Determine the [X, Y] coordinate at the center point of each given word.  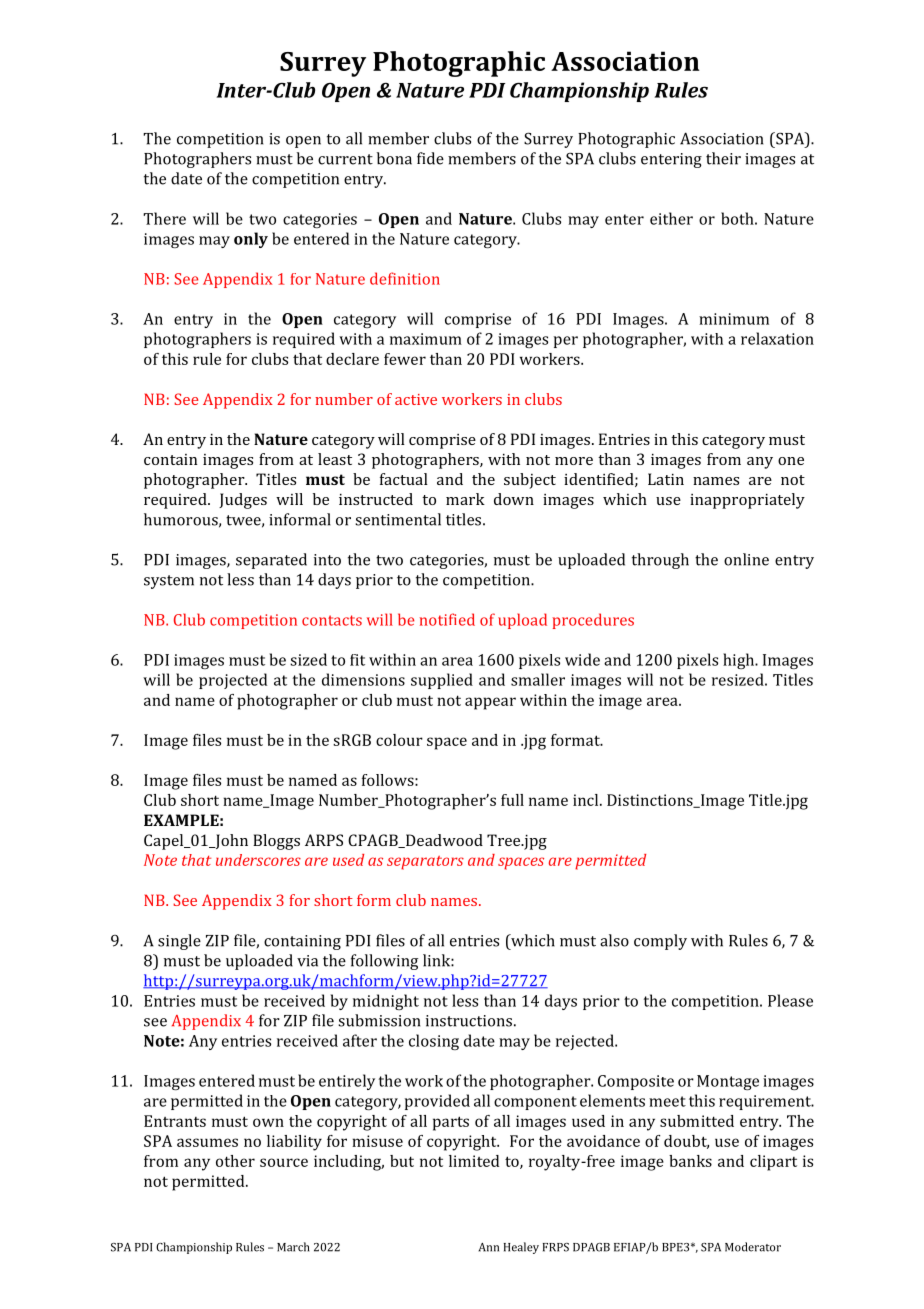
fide [430, 158]
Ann [489, 1247]
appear [490, 703]
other [235, 1161]
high [740, 661]
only [251, 240]
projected [233, 681]
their [723, 158]
